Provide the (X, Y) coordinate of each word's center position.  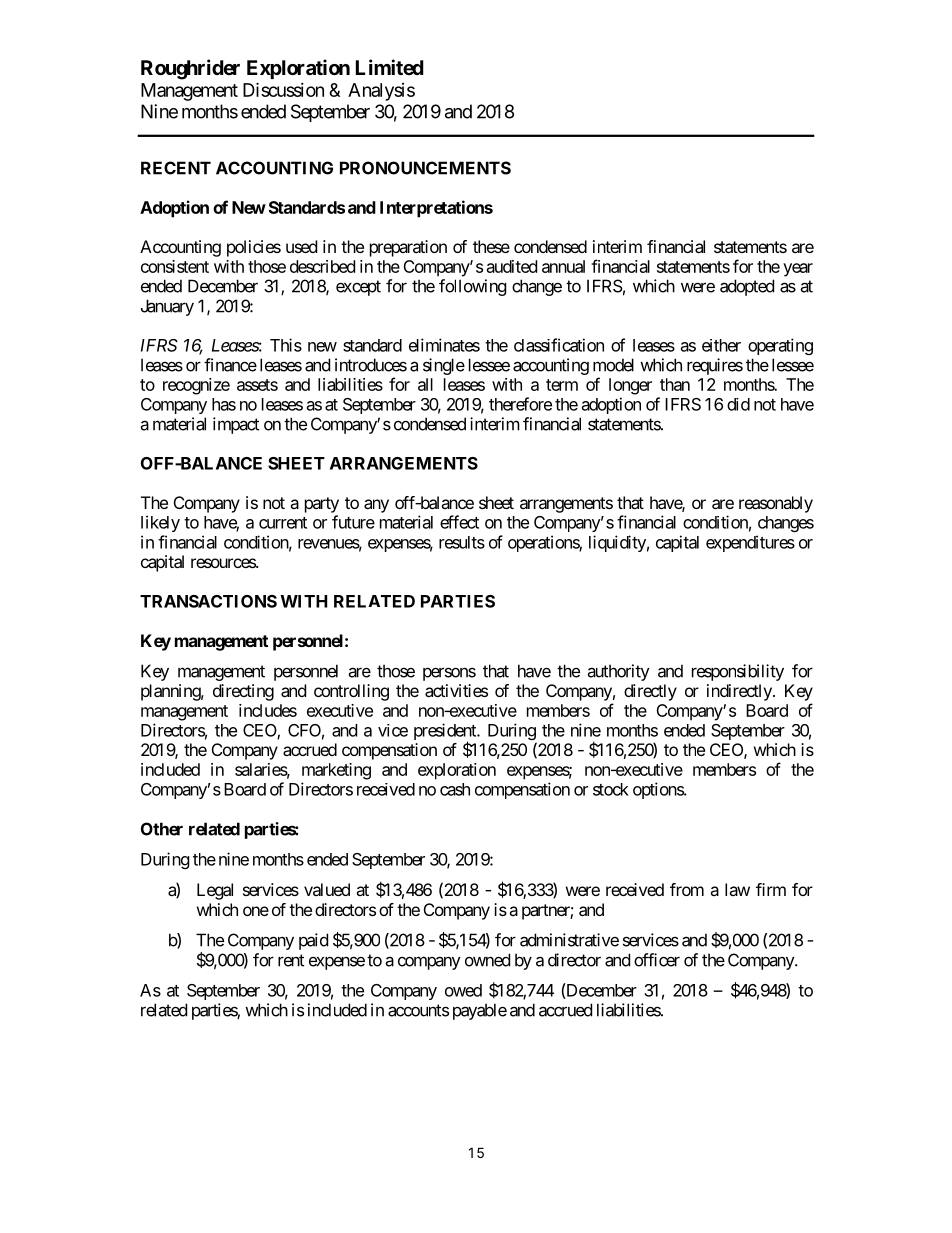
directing (243, 692)
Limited (390, 67)
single (444, 366)
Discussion (283, 89)
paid (313, 941)
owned (487, 960)
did (738, 404)
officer (657, 960)
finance (230, 365)
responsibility (738, 672)
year (798, 270)
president (446, 733)
